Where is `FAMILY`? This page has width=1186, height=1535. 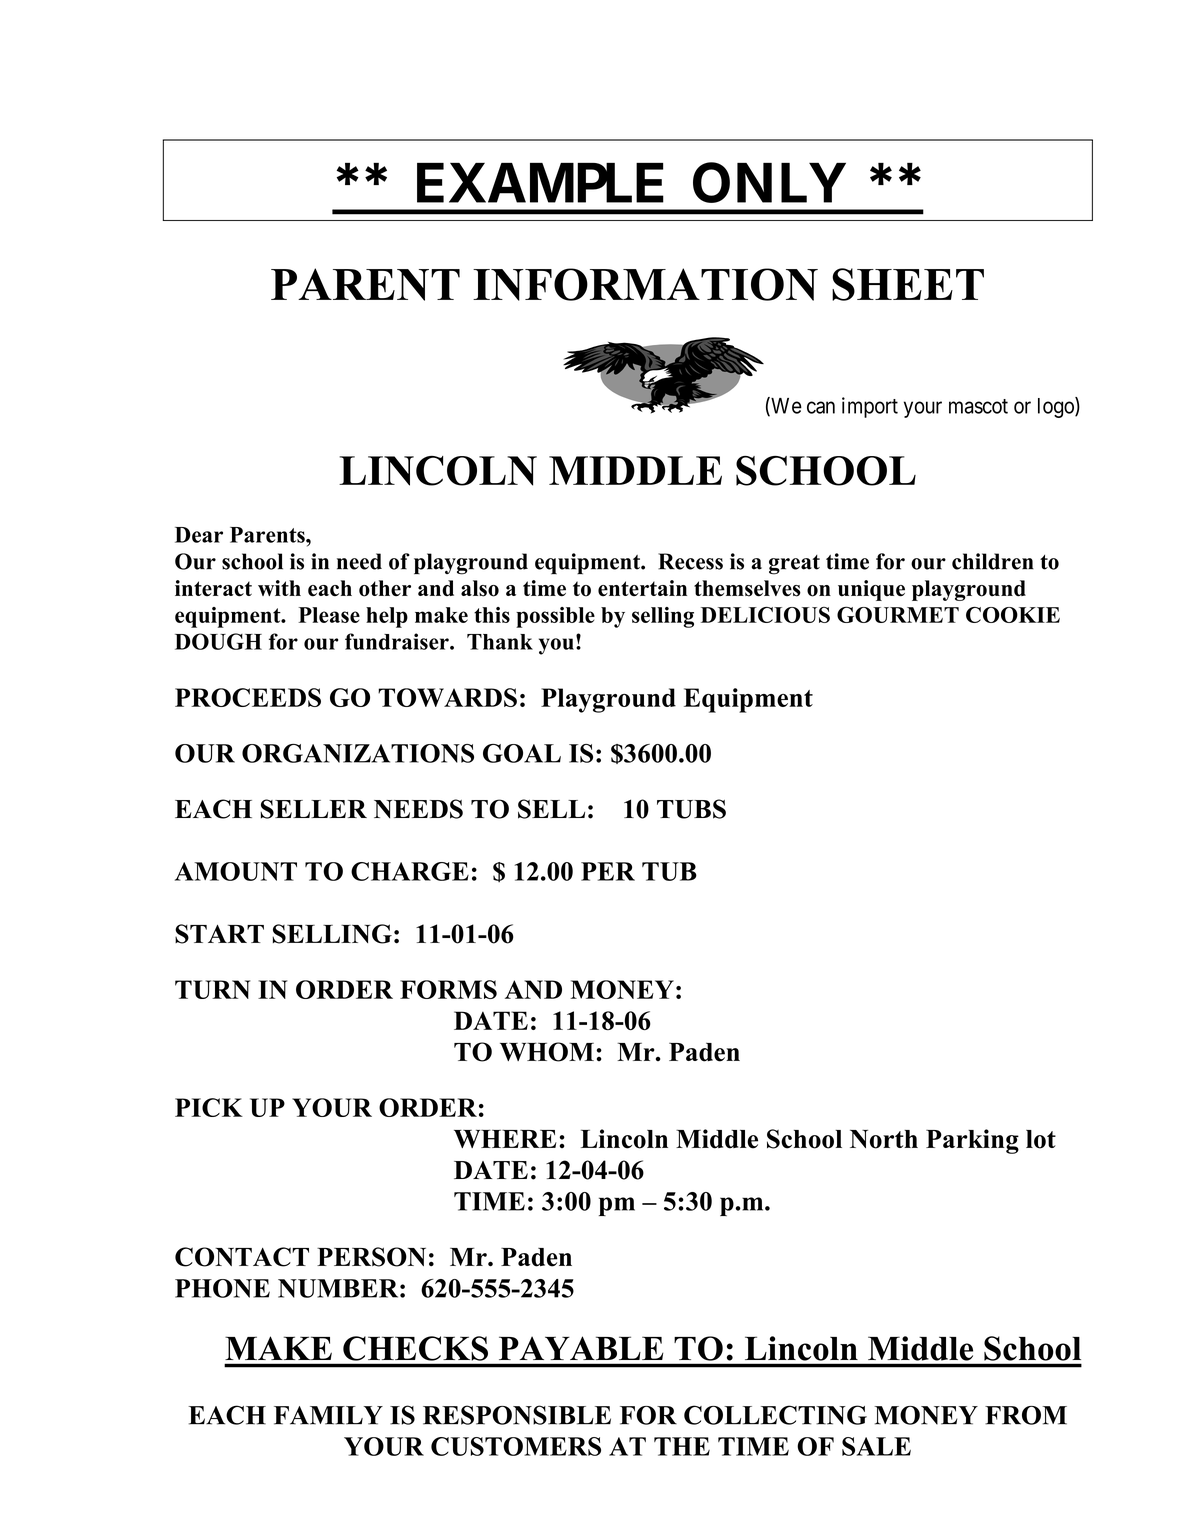 FAMILY is located at coordinates (328, 1415).
